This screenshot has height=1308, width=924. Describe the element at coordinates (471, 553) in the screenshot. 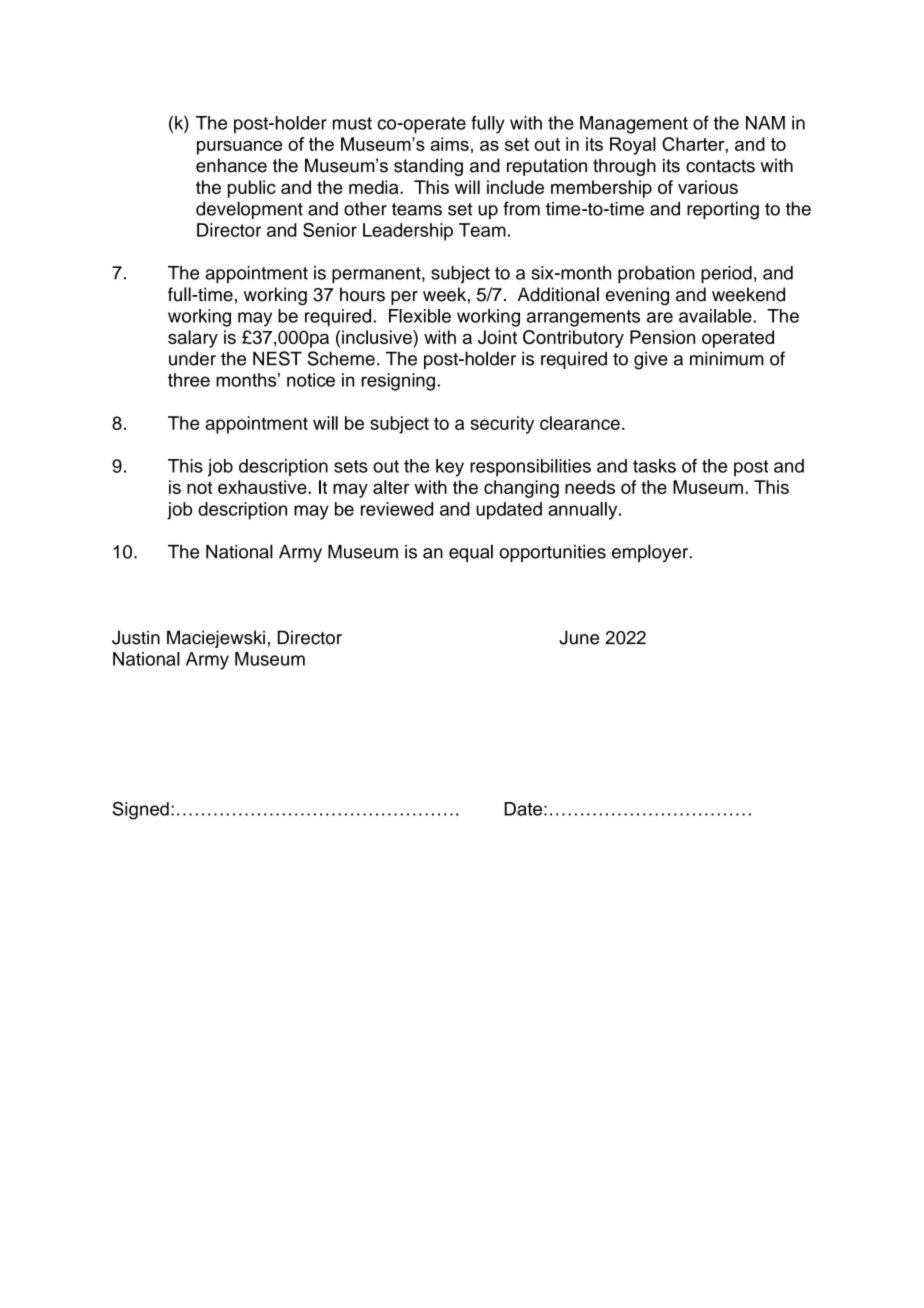

I see `equal` at that location.
